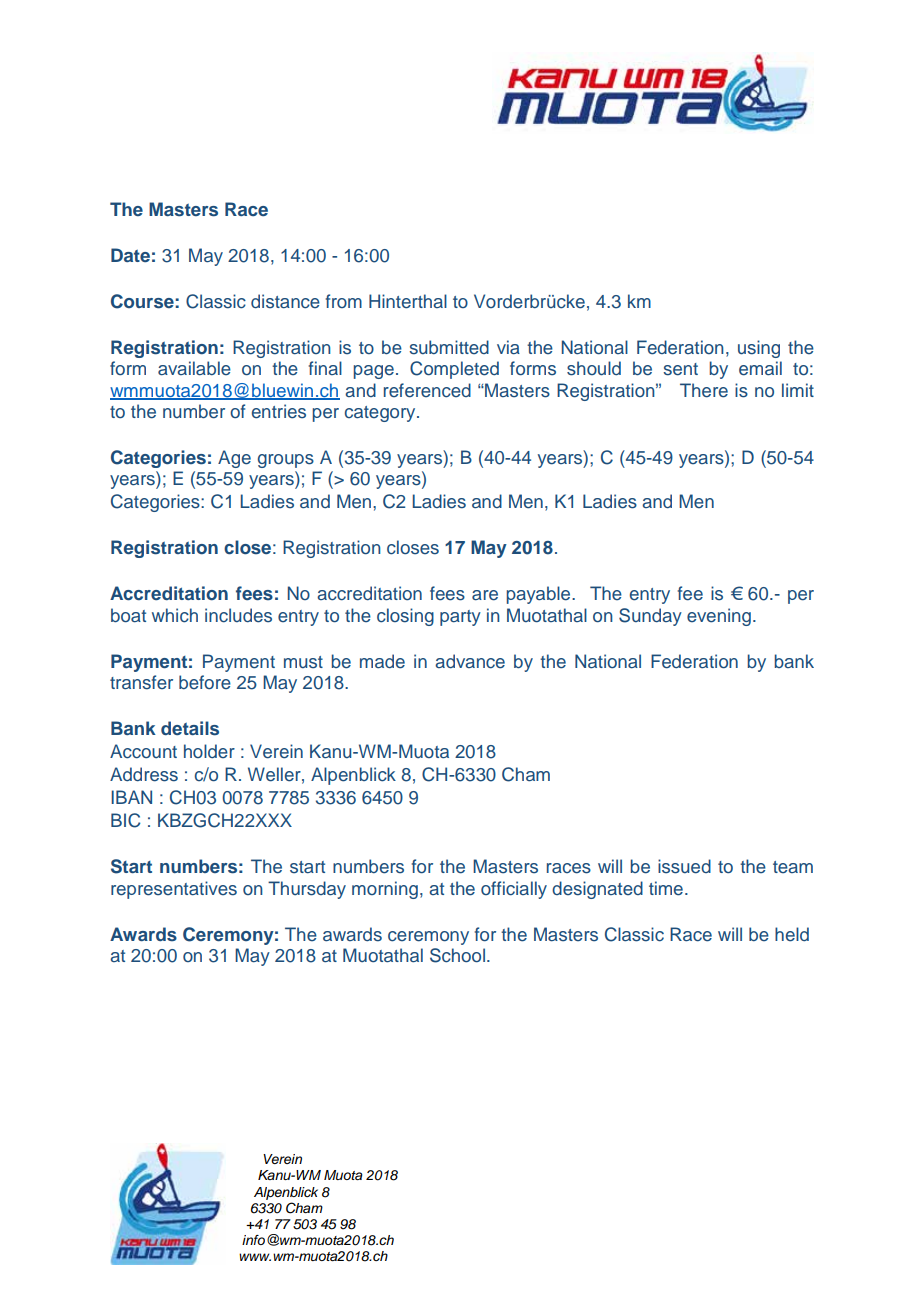  I want to click on School, so click(457, 955).
